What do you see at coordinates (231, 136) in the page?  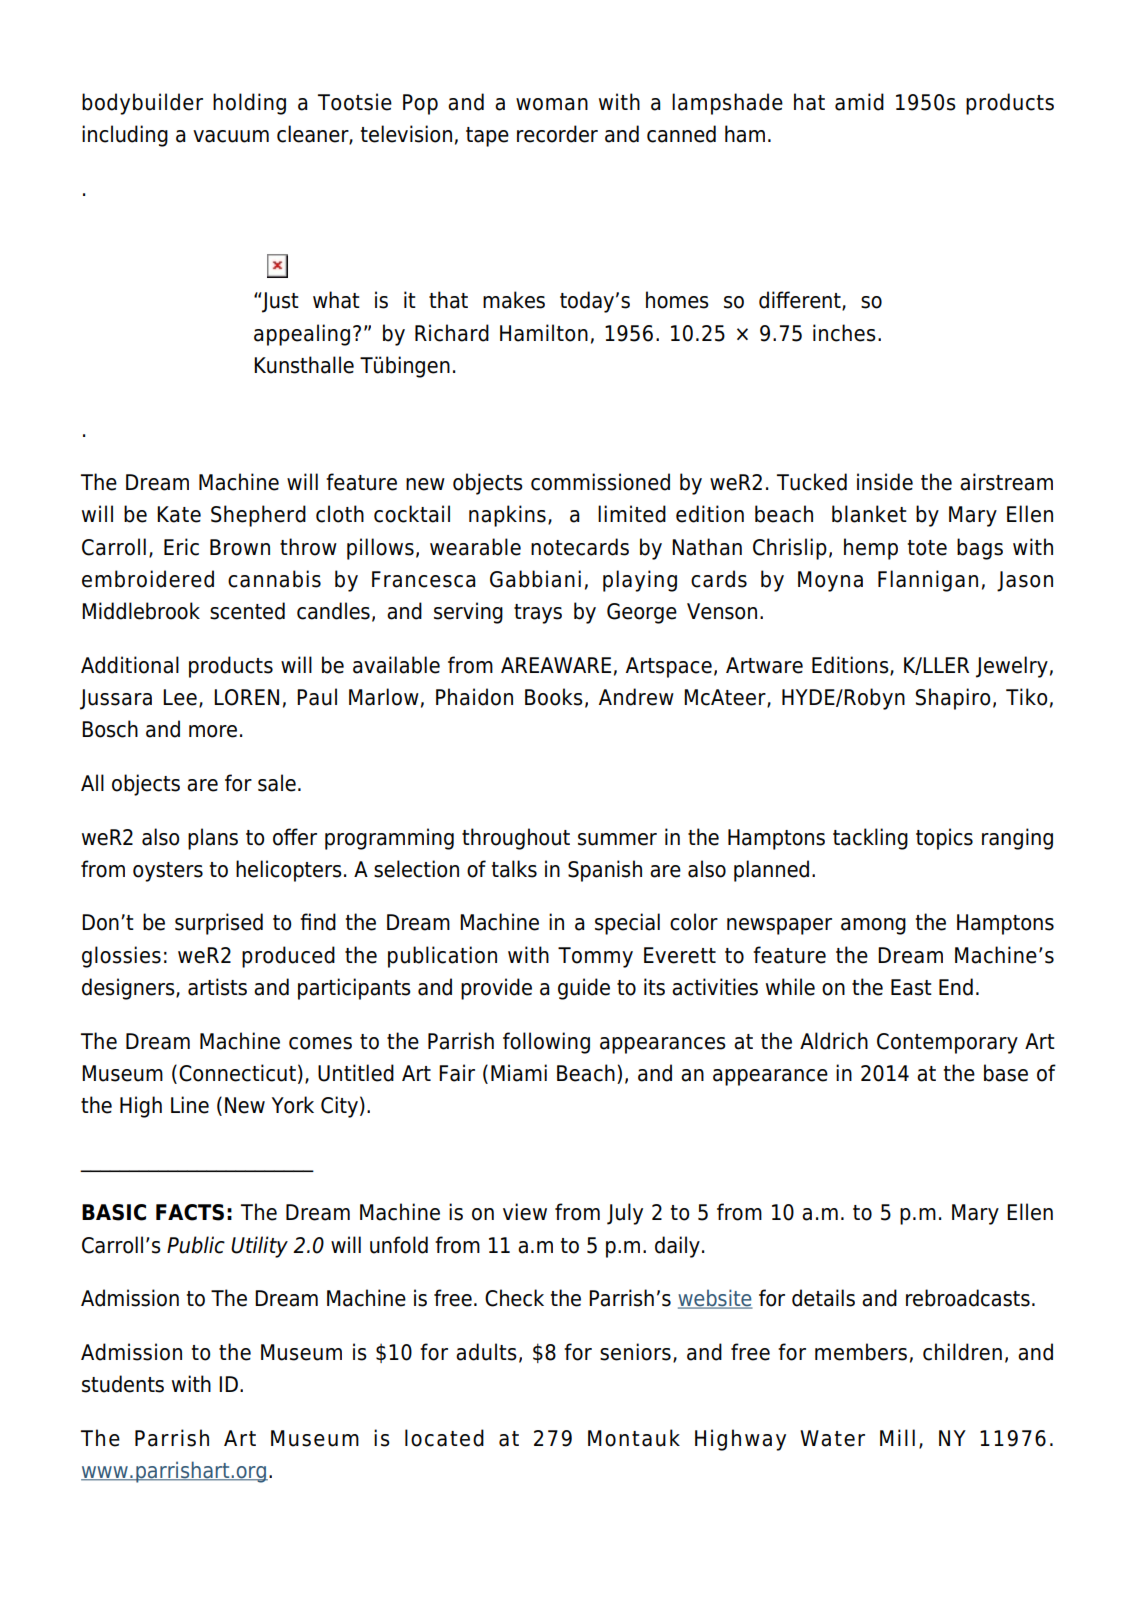 I see `vacuum` at bounding box center [231, 136].
